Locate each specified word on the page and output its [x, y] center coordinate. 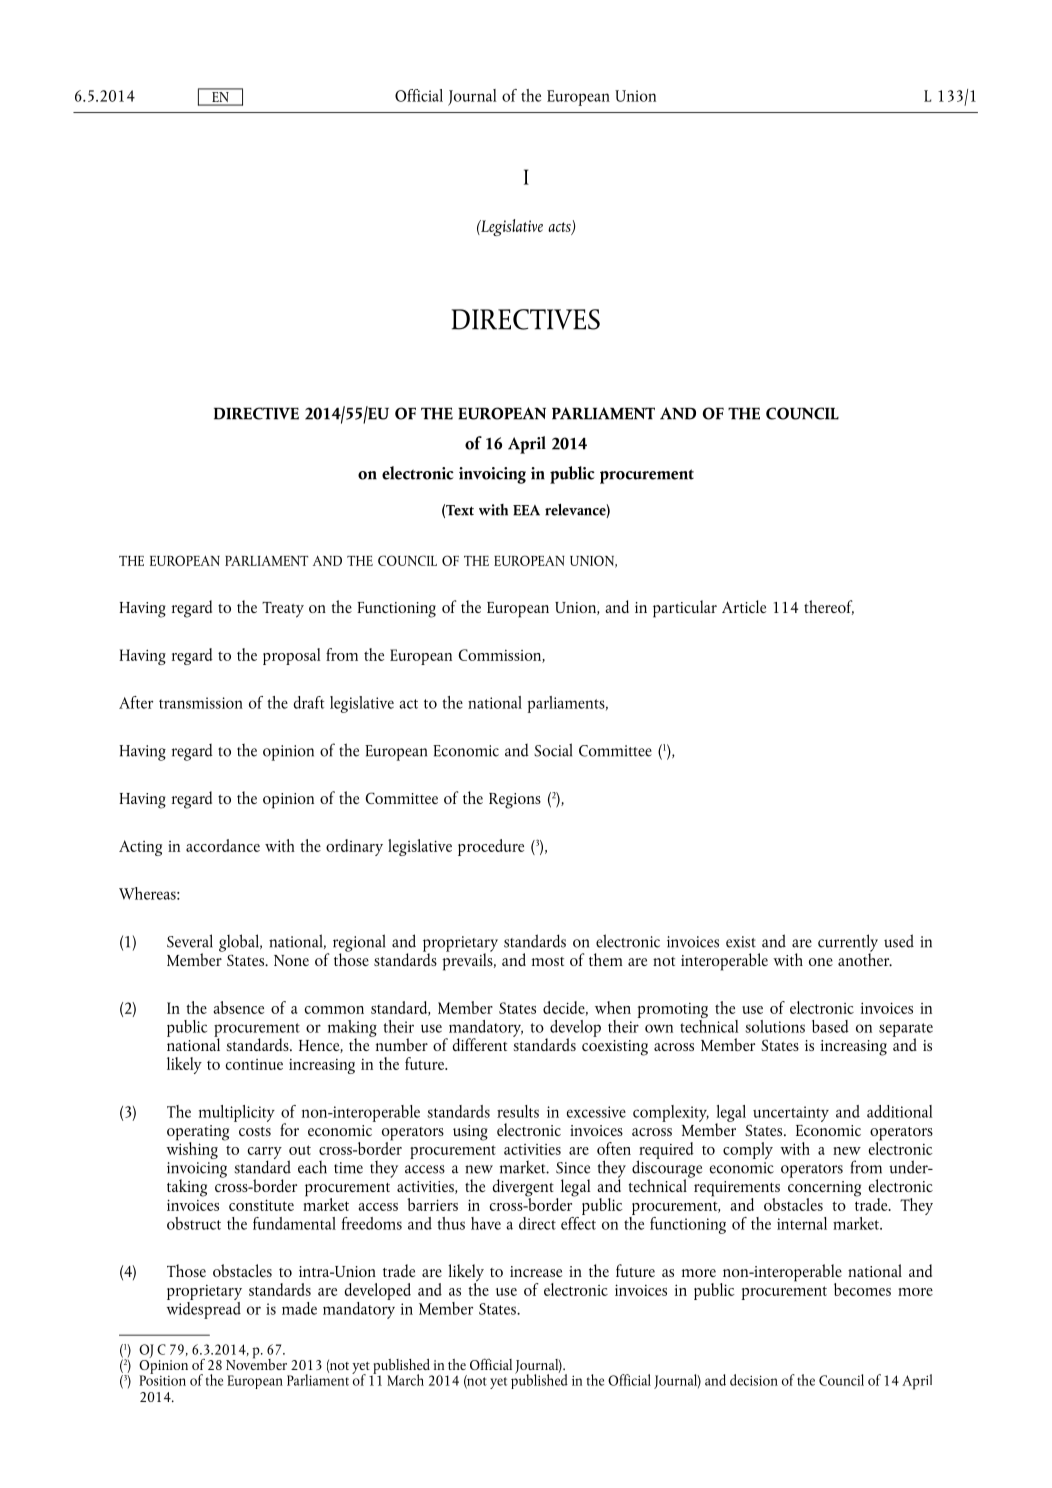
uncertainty [791, 1114]
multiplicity [237, 1113]
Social [553, 750]
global [240, 943]
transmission [201, 703]
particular [685, 609]
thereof [829, 607]
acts [560, 228]
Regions [515, 801]
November [256, 1363]
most [548, 961]
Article [744, 606]
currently [848, 944]
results [518, 1111]
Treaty [283, 610]
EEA [526, 510]
